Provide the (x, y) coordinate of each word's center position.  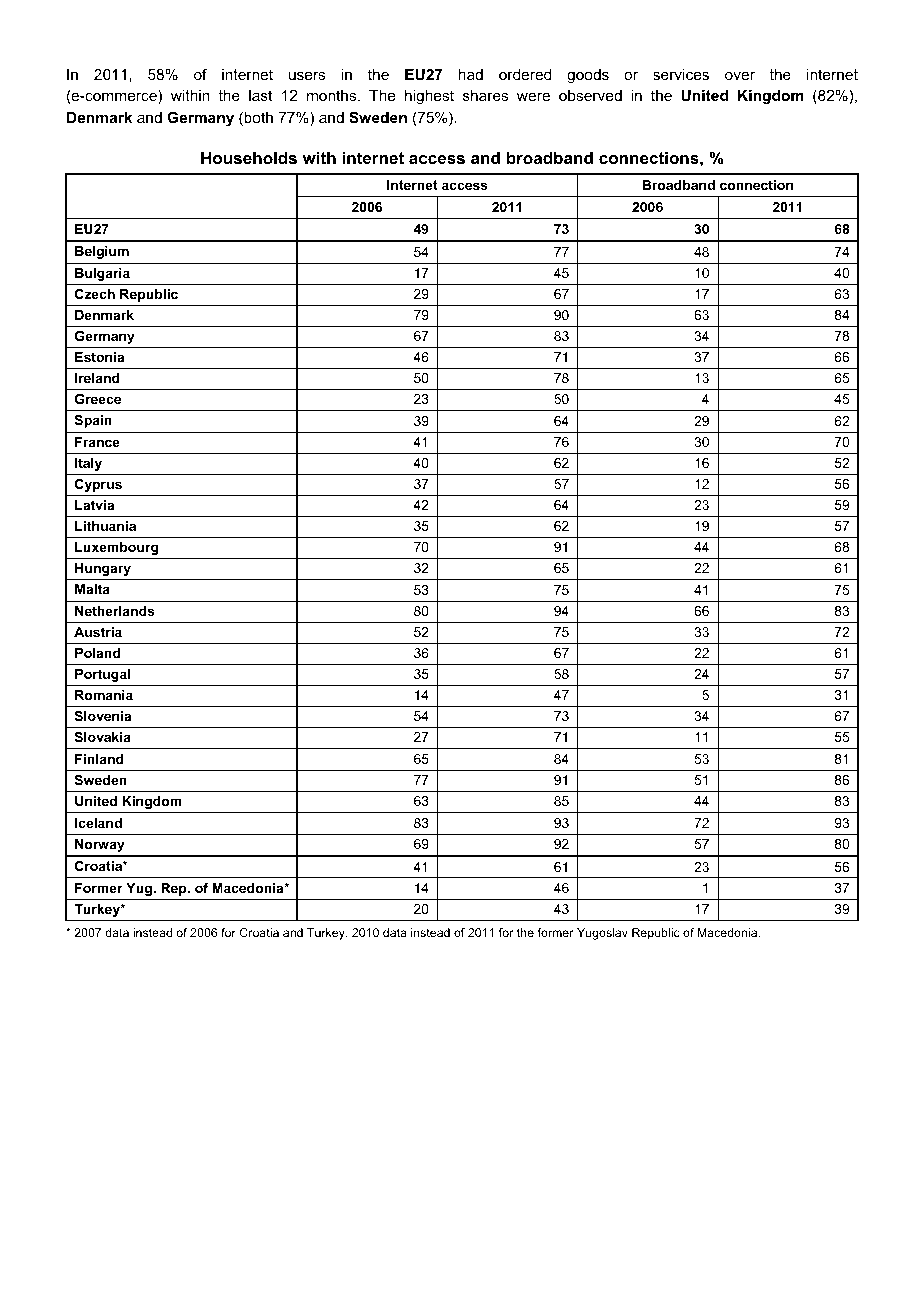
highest (429, 97)
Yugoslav (602, 934)
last (260, 95)
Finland (99, 759)
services (681, 74)
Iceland (98, 823)
